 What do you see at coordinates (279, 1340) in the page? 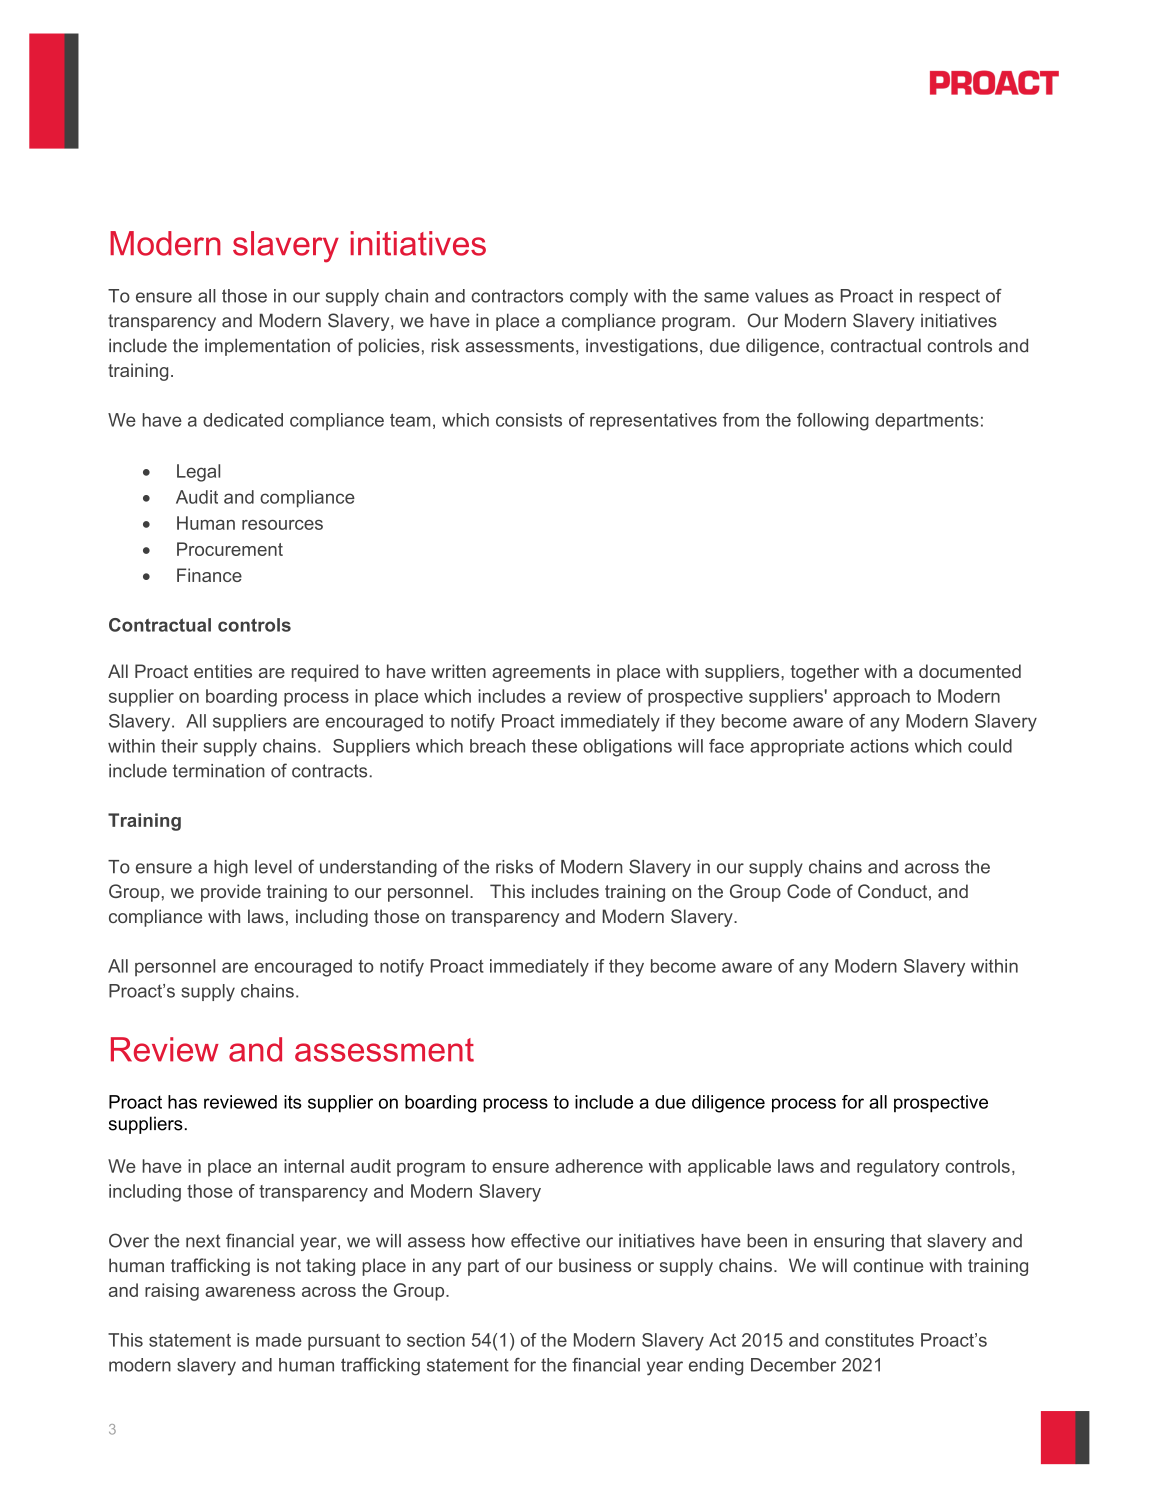
I see `made` at bounding box center [279, 1340].
